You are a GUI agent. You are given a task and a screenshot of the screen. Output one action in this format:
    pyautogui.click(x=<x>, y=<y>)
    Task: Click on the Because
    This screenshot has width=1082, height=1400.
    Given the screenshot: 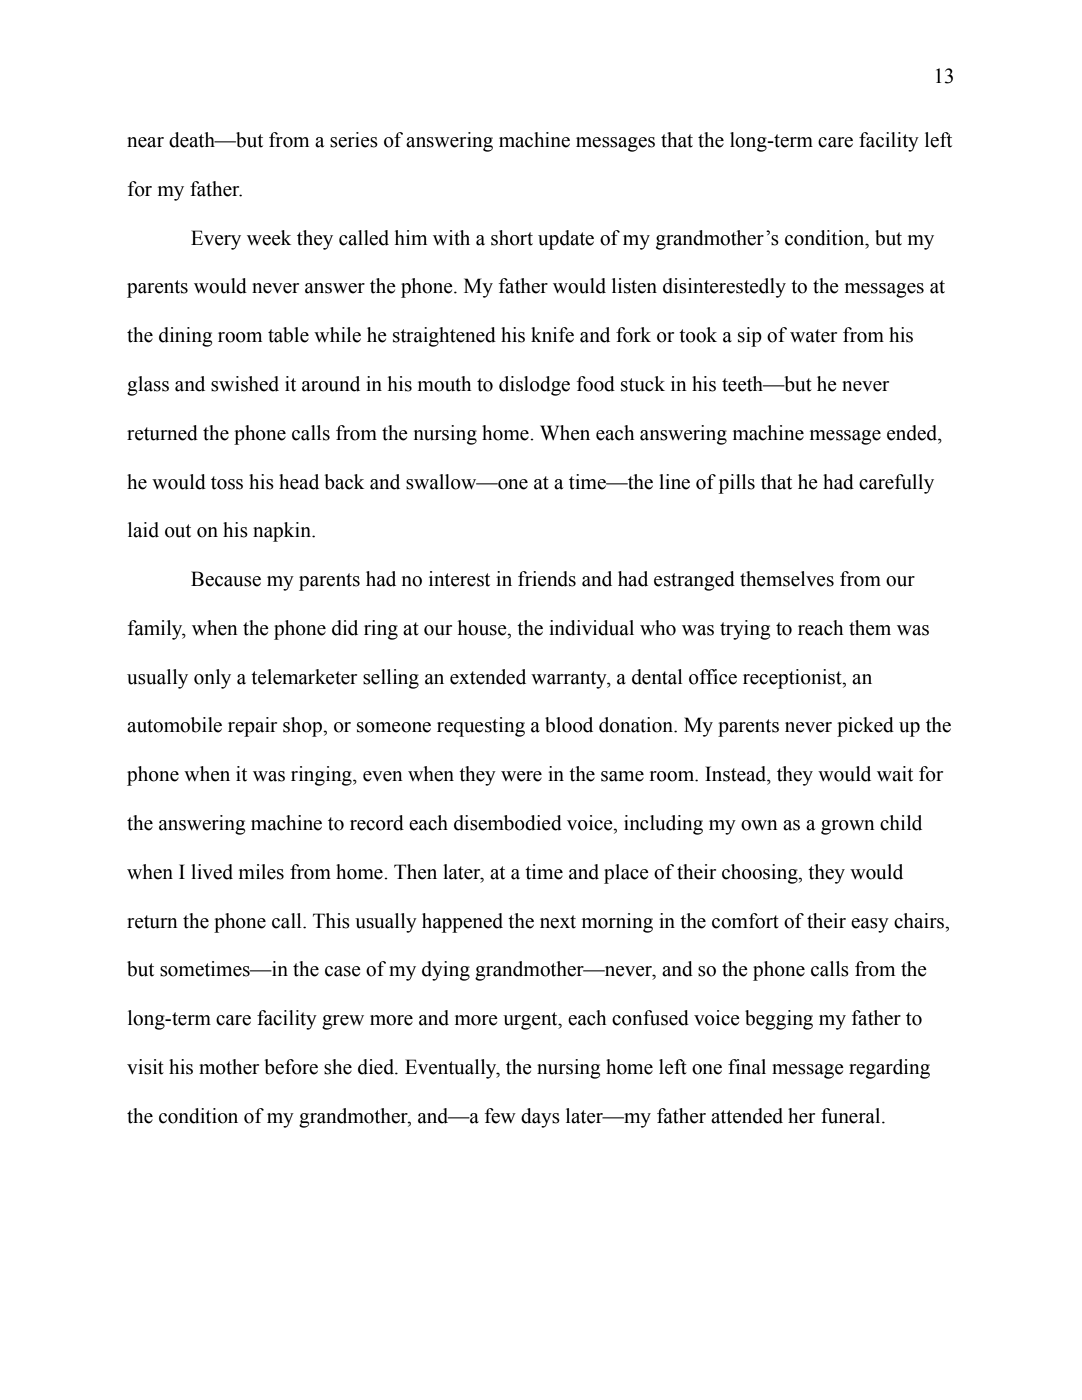 What is the action you would take?
    pyautogui.click(x=226, y=579)
